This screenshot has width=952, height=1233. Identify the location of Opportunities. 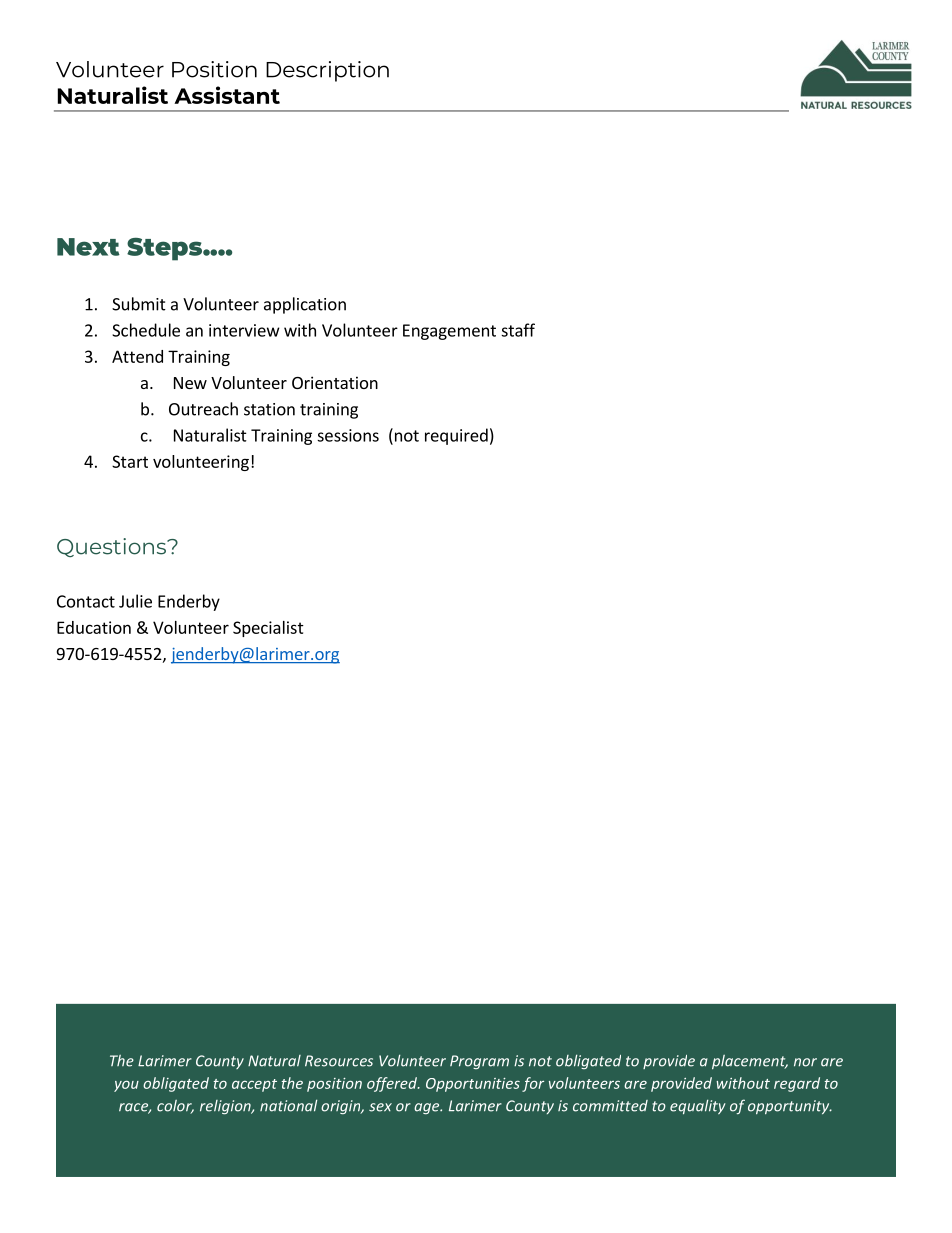
(473, 1085).
